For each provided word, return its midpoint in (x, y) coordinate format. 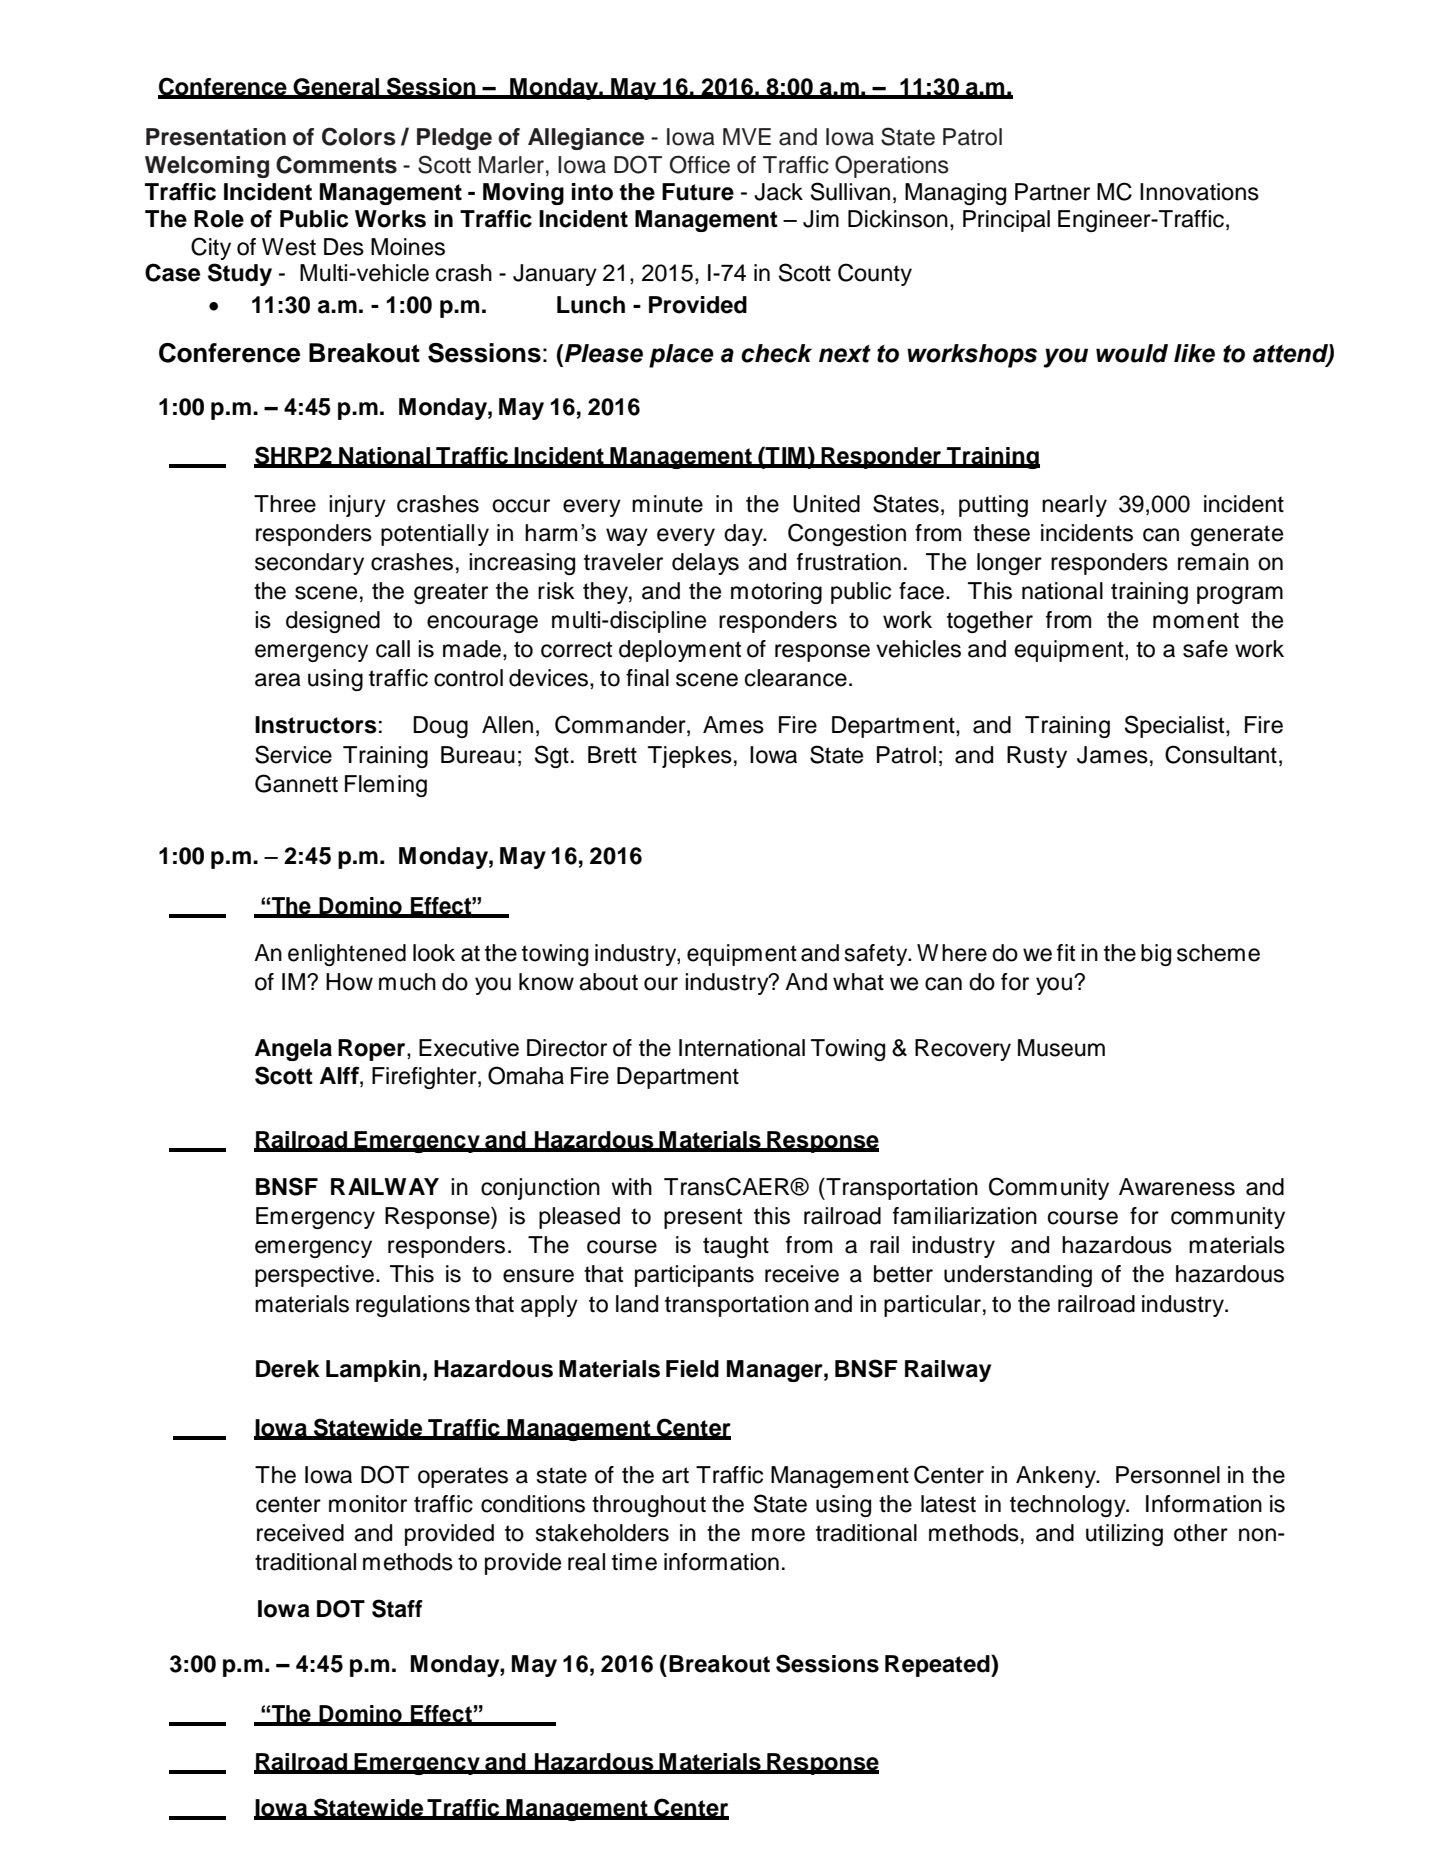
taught (736, 1247)
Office (700, 164)
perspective (314, 1276)
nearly (1074, 506)
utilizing (1124, 1535)
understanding (1018, 1276)
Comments (336, 164)
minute (667, 504)
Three (285, 504)
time (634, 1562)
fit (1066, 952)
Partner (1052, 192)
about (608, 982)
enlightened (347, 955)
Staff (397, 1608)
